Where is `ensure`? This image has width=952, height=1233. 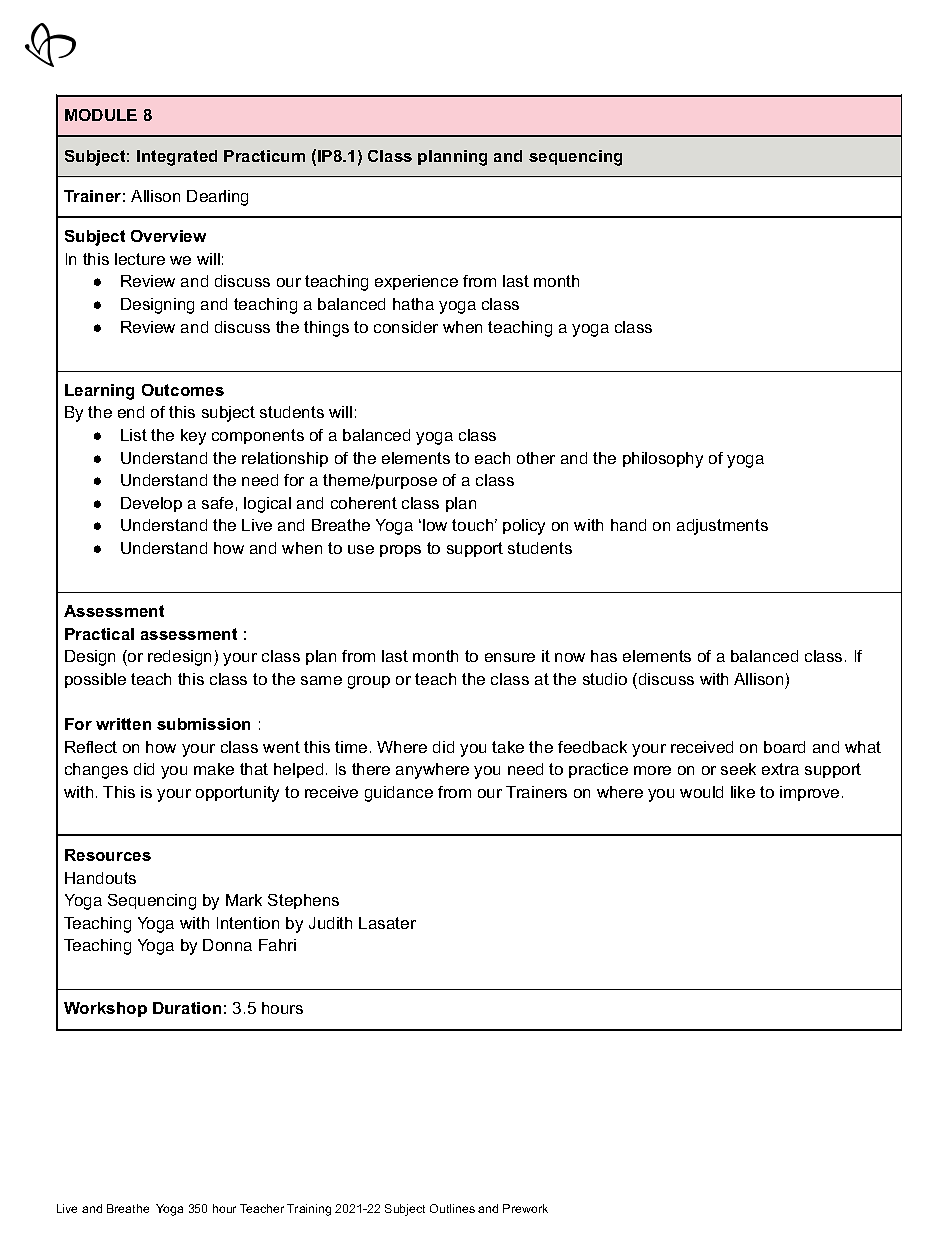
ensure is located at coordinates (510, 657).
